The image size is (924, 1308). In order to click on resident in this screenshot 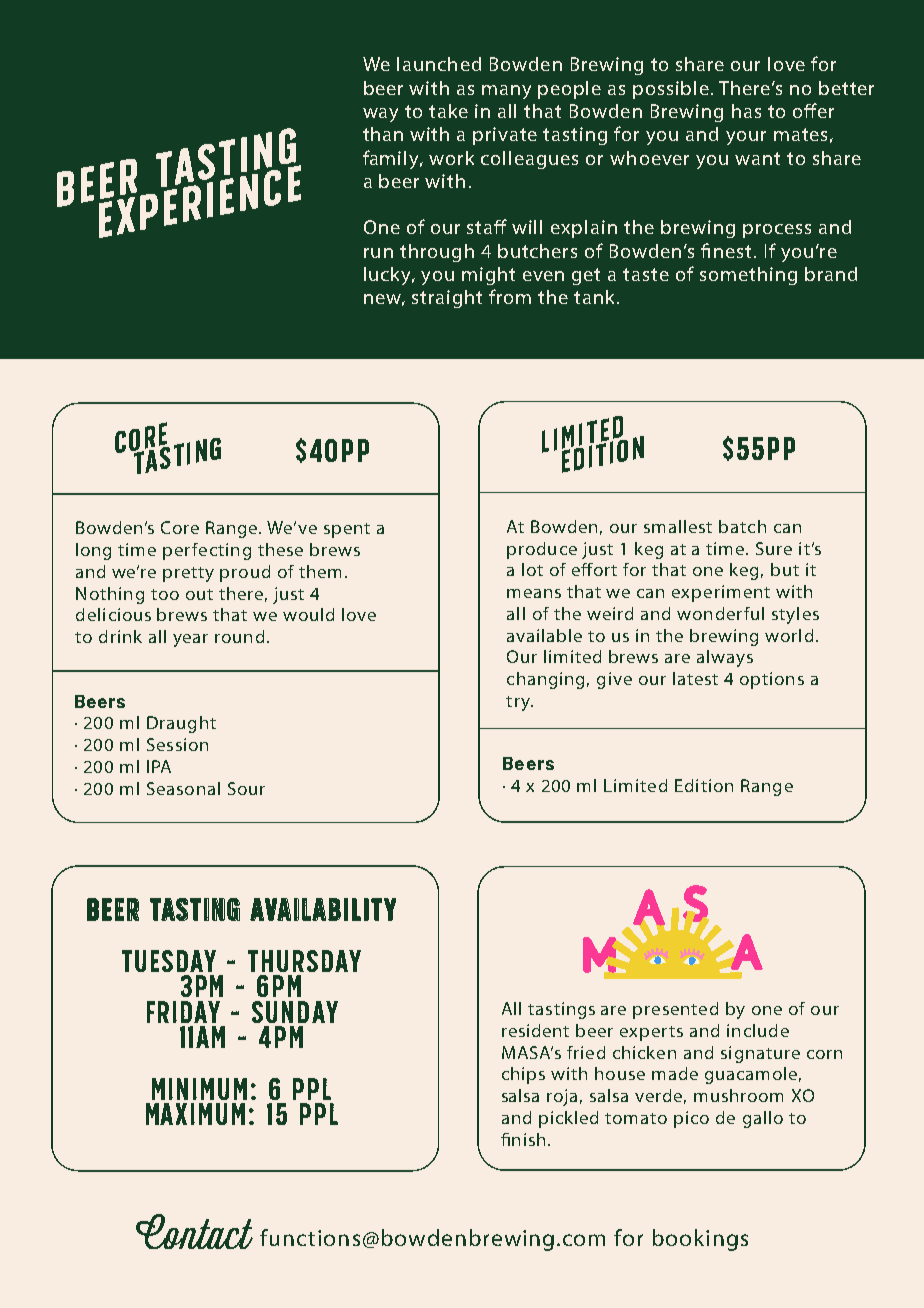, I will do `click(535, 1030)`.
